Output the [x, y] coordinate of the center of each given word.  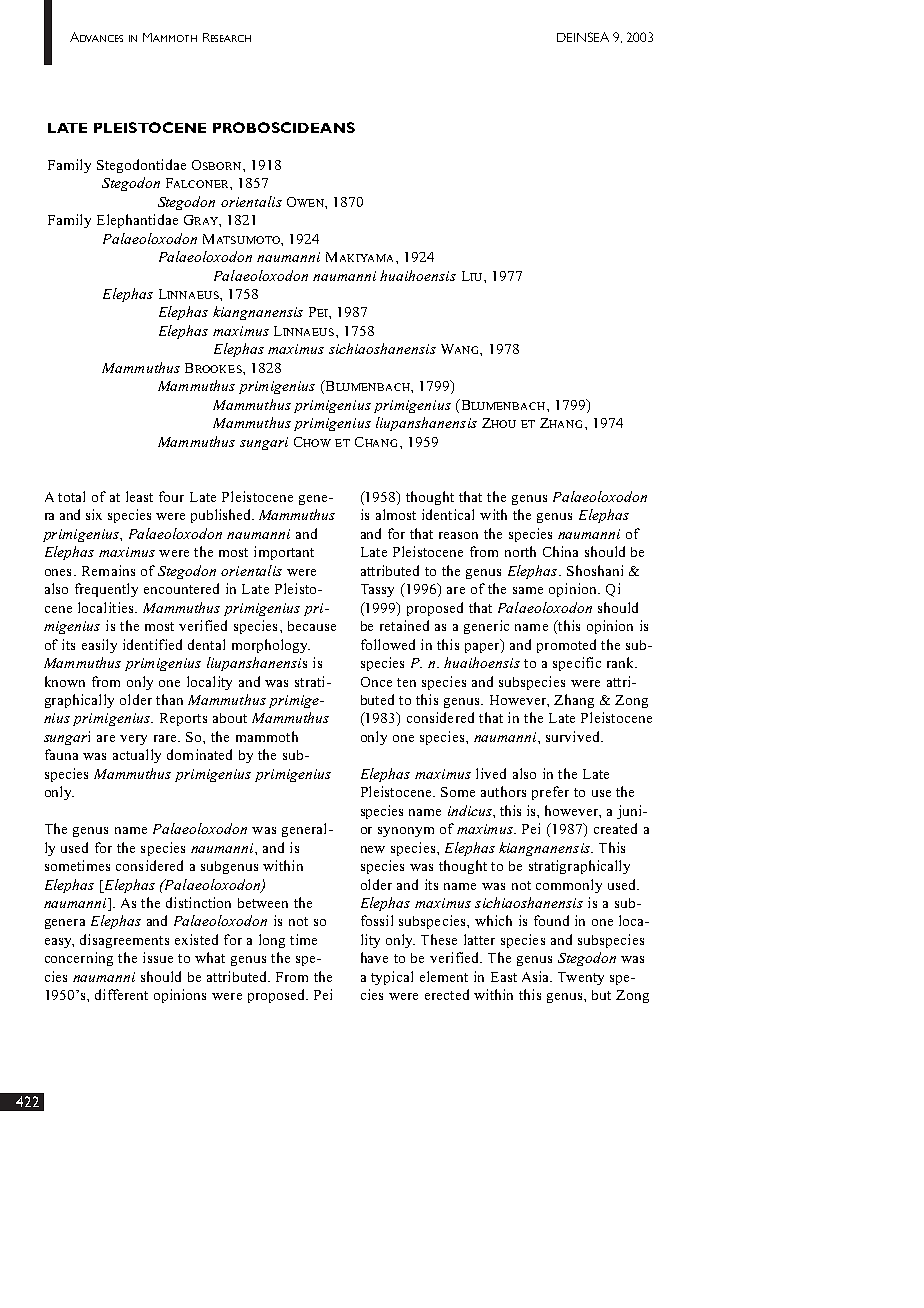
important [284, 553]
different [121, 994]
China [560, 551]
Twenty [581, 978]
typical [392, 978]
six [94, 514]
